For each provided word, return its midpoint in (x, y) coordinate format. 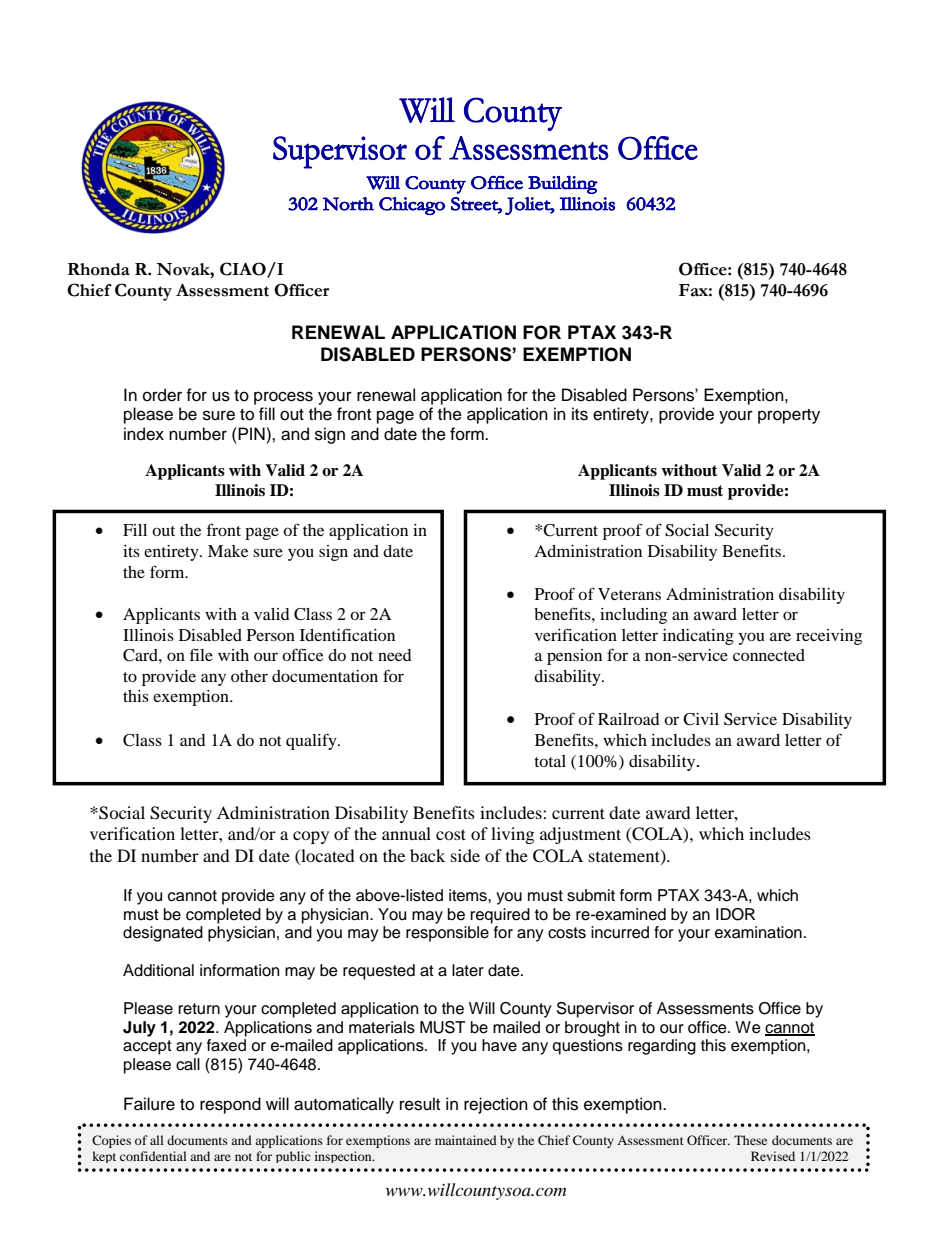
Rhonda (99, 269)
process (283, 398)
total (550, 761)
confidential (153, 1156)
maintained (466, 1140)
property (789, 416)
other (249, 676)
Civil (701, 719)
